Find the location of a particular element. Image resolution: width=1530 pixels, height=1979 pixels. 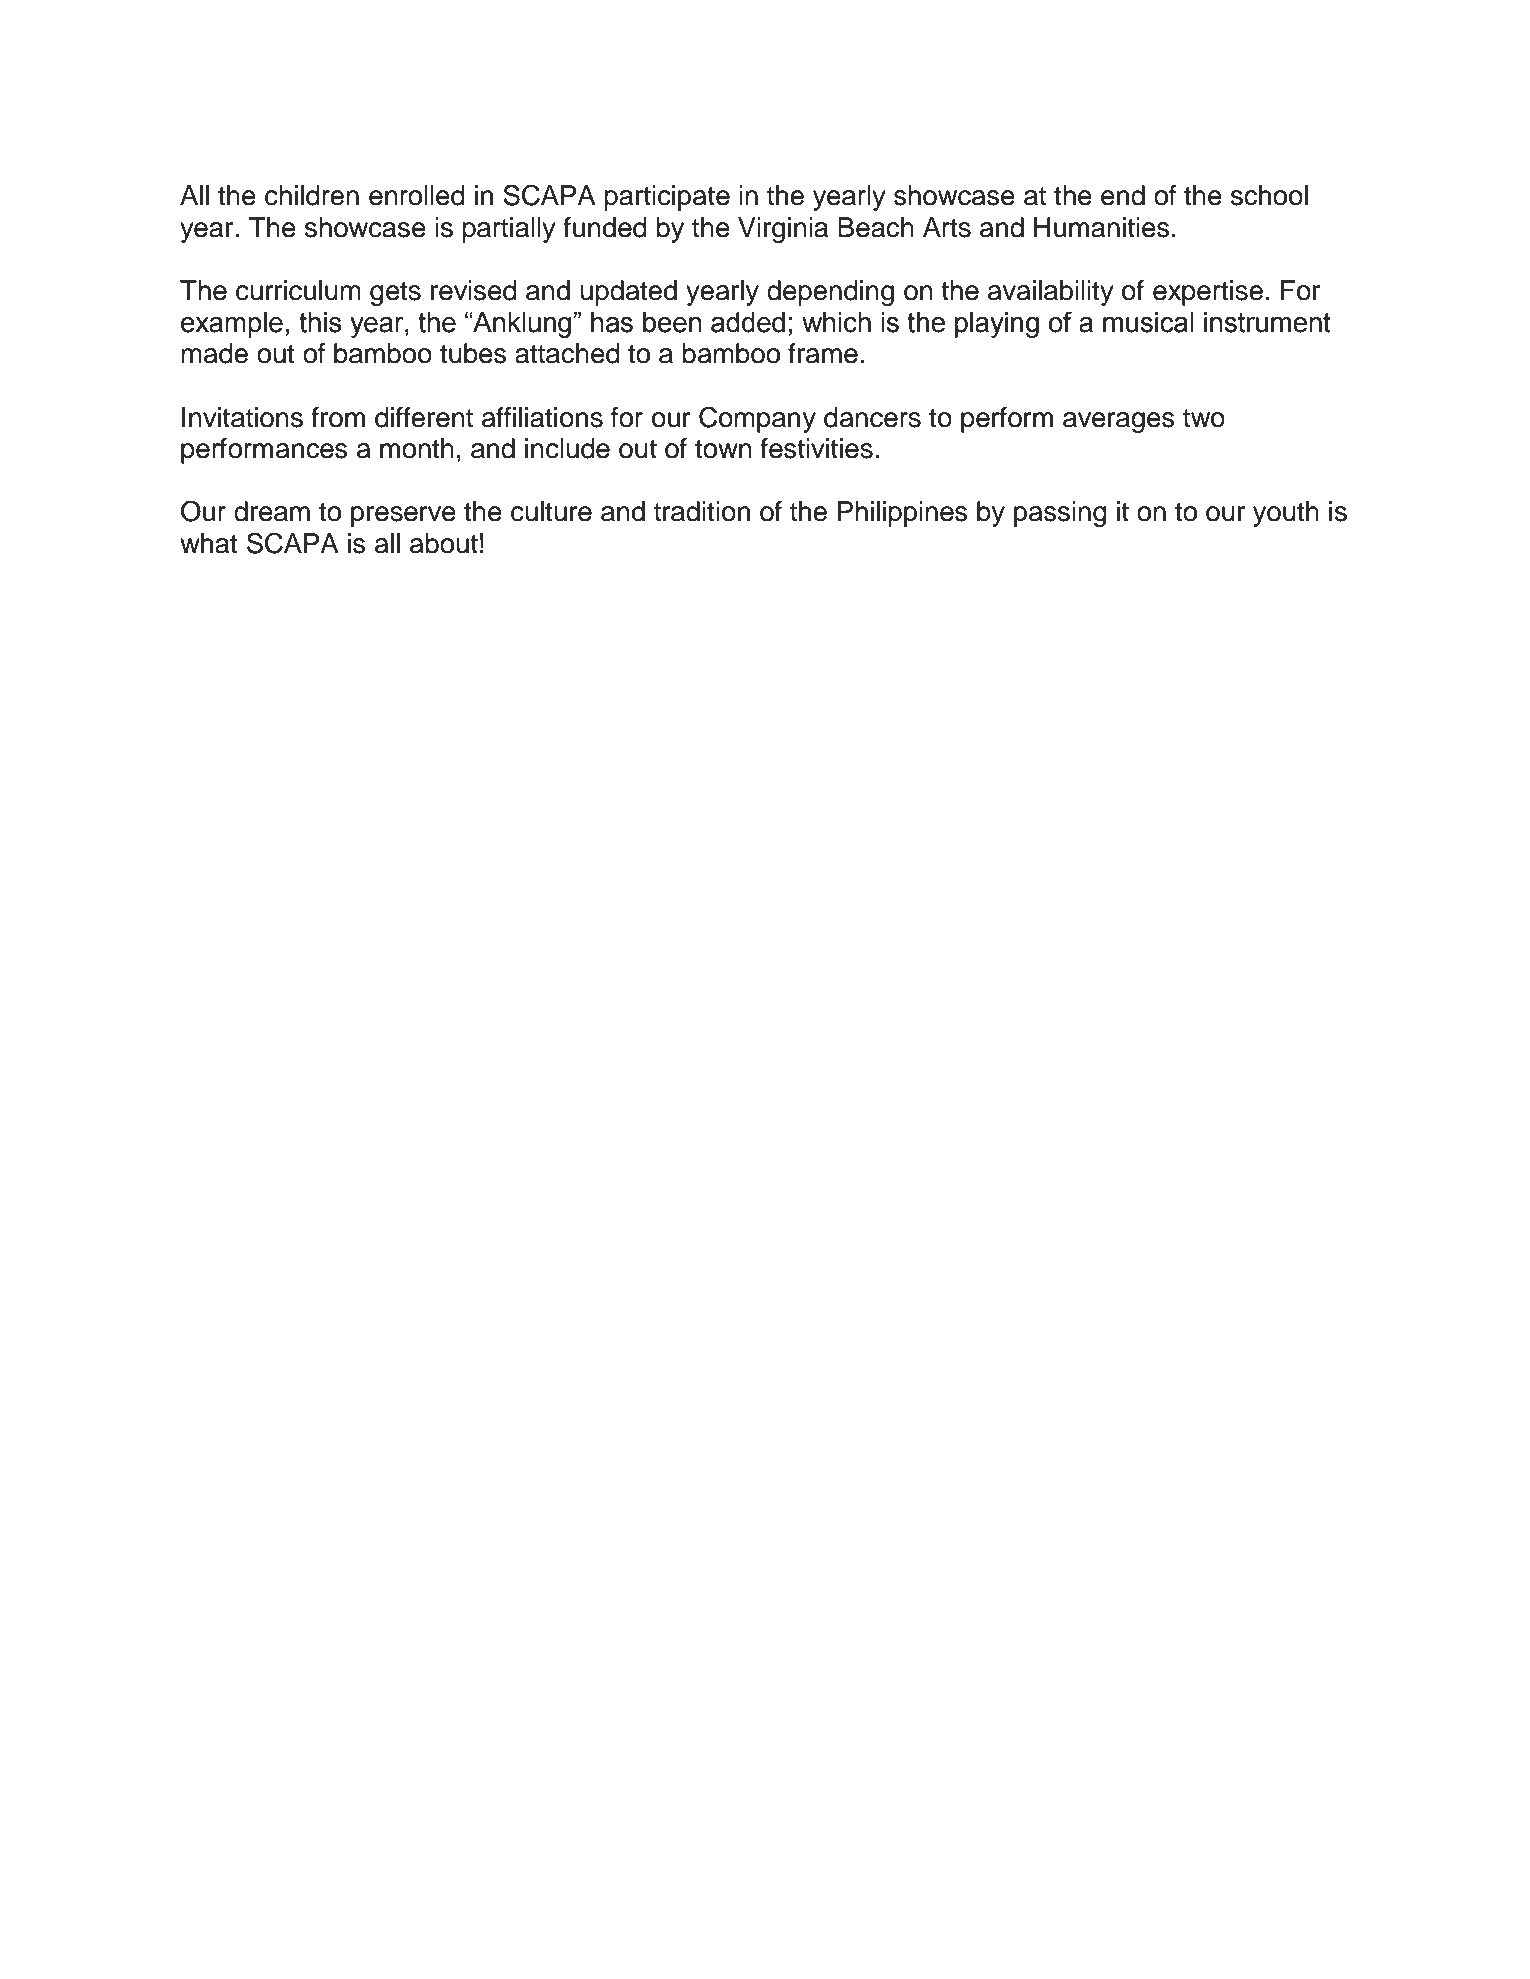

musical is located at coordinates (1148, 322).
